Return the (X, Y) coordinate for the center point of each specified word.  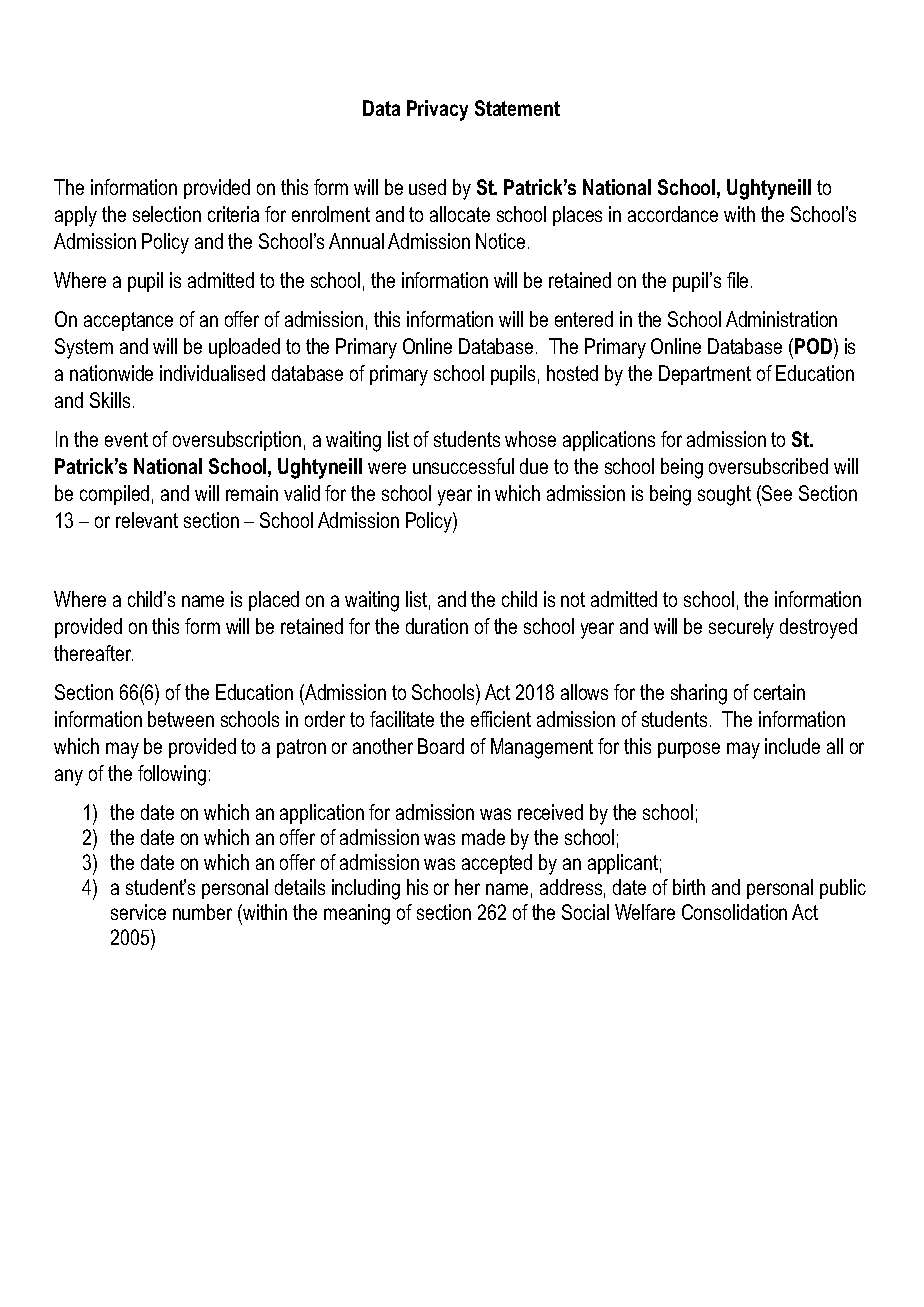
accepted (497, 864)
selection (167, 214)
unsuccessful (463, 466)
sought (724, 495)
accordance (673, 214)
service (138, 912)
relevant (147, 520)
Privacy (437, 110)
